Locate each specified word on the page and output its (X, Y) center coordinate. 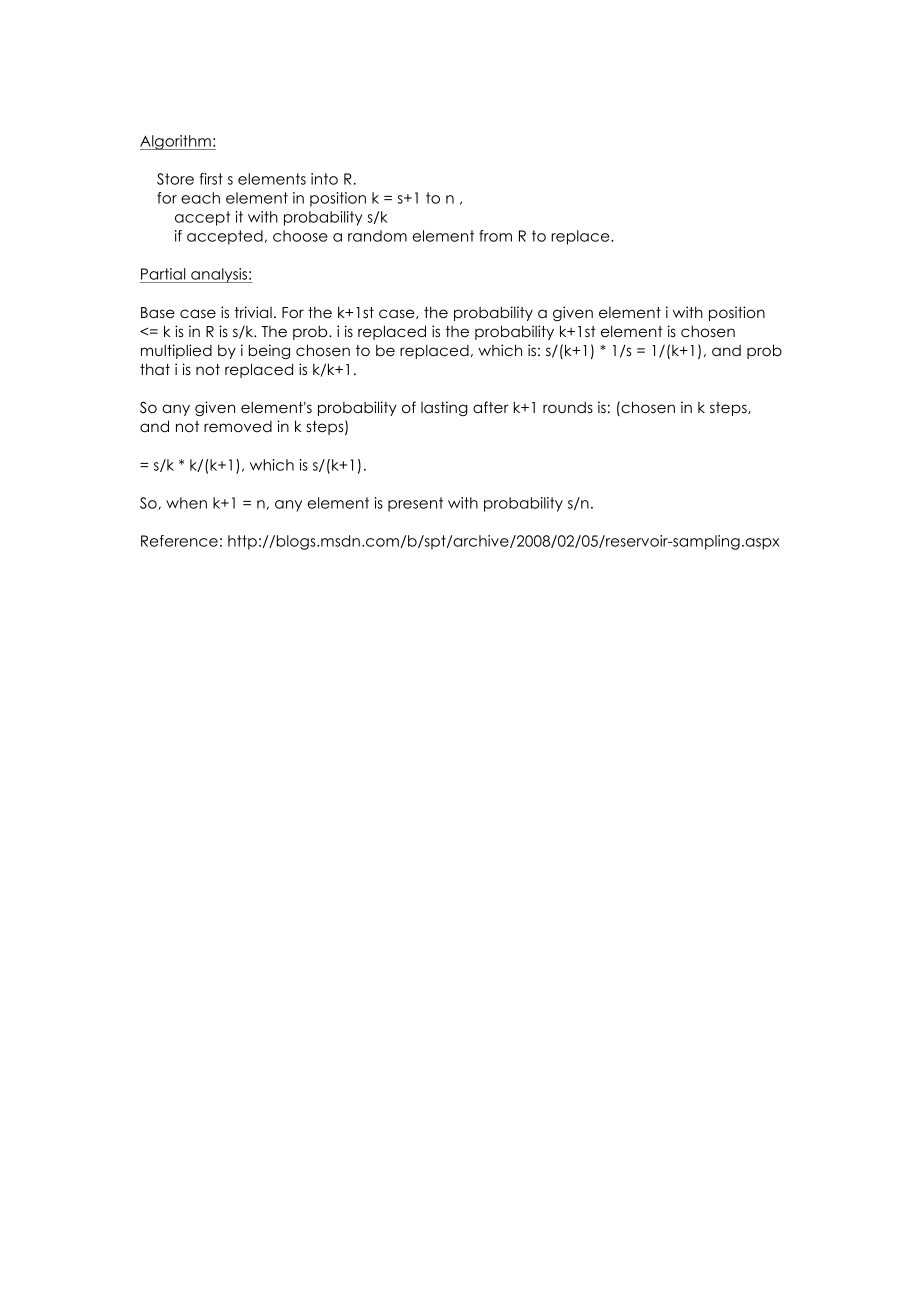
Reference (179, 541)
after (490, 407)
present (415, 504)
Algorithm (176, 142)
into (324, 179)
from (495, 236)
